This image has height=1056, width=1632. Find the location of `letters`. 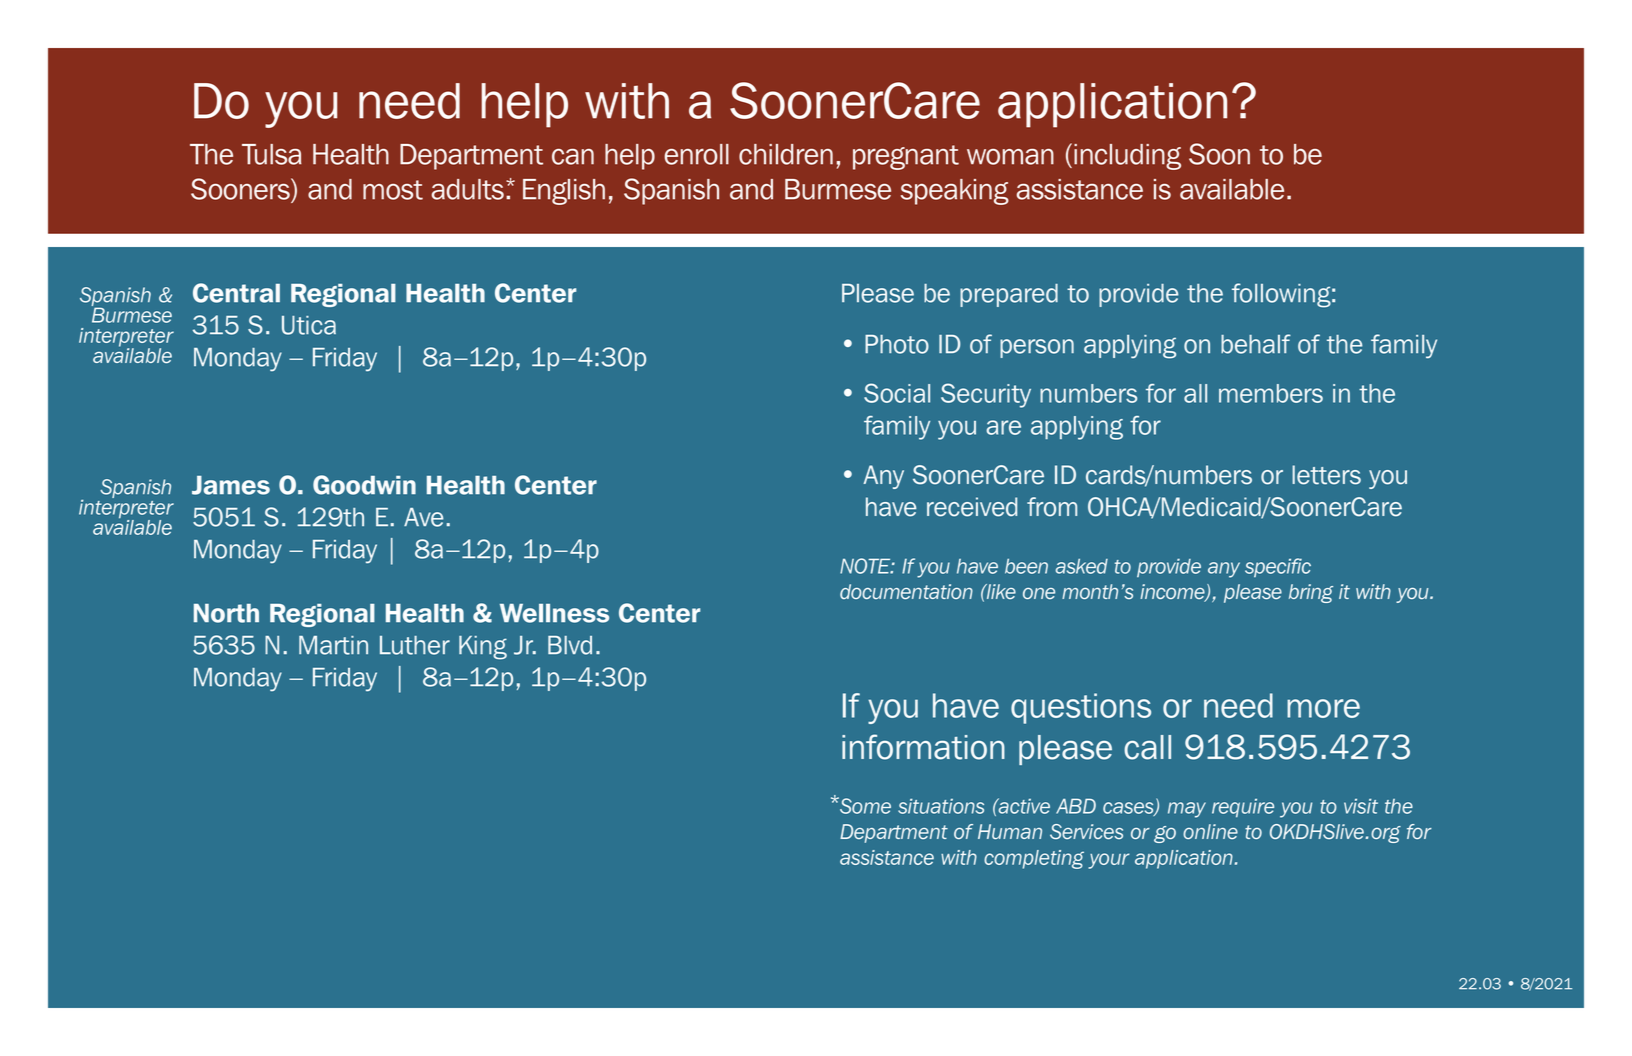

letters is located at coordinates (1326, 475).
